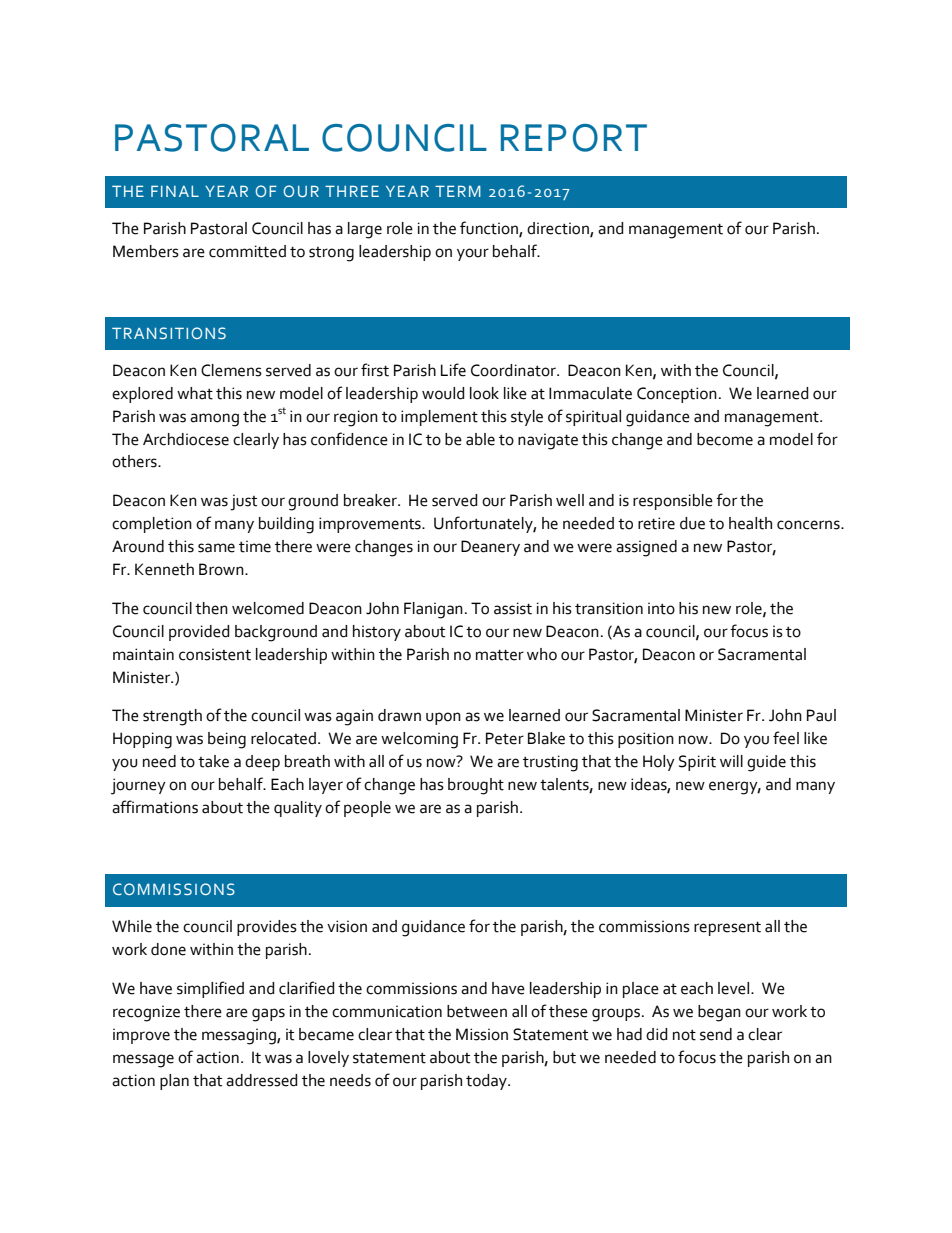 The image size is (952, 1233). What do you see at coordinates (175, 191) in the image?
I see `FINAL` at bounding box center [175, 191].
